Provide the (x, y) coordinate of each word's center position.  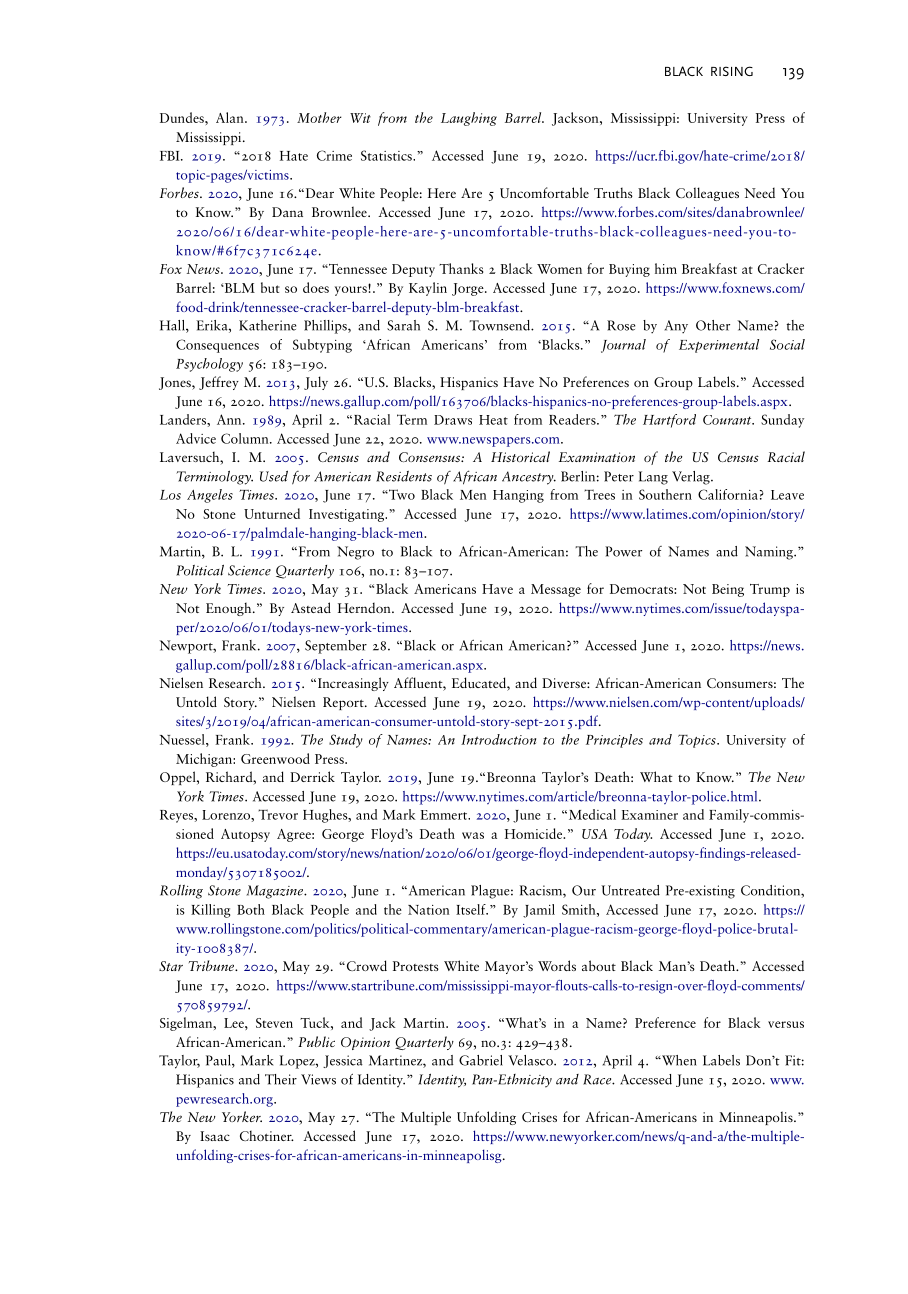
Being (728, 590)
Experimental (719, 346)
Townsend (500, 325)
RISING (732, 71)
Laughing (469, 119)
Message (556, 590)
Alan (231, 117)
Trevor (278, 814)
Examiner (649, 815)
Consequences (217, 346)
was (473, 835)
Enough (230, 609)
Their (281, 1079)
